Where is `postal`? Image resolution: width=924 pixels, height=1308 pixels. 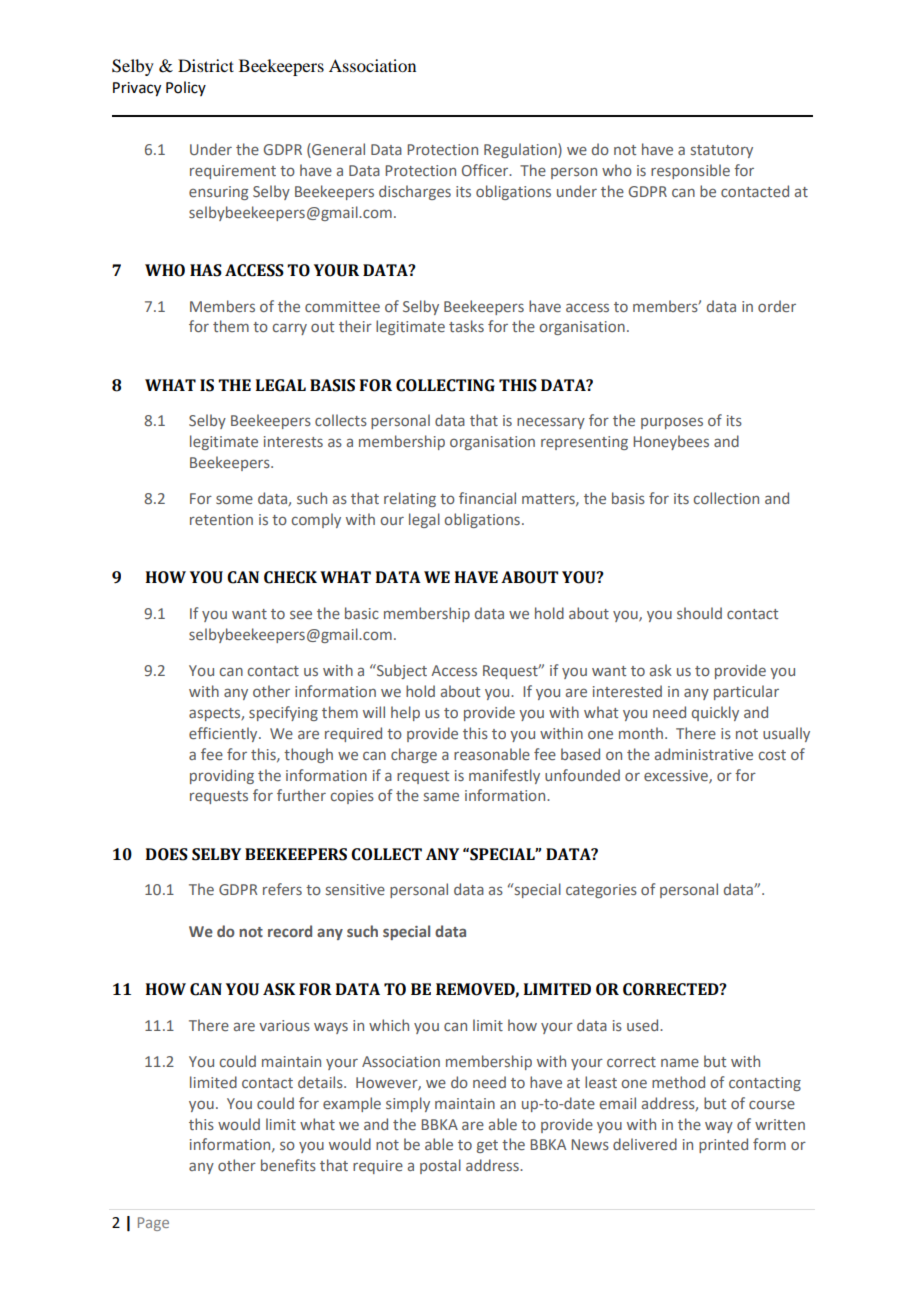
postal is located at coordinates (440, 1166).
